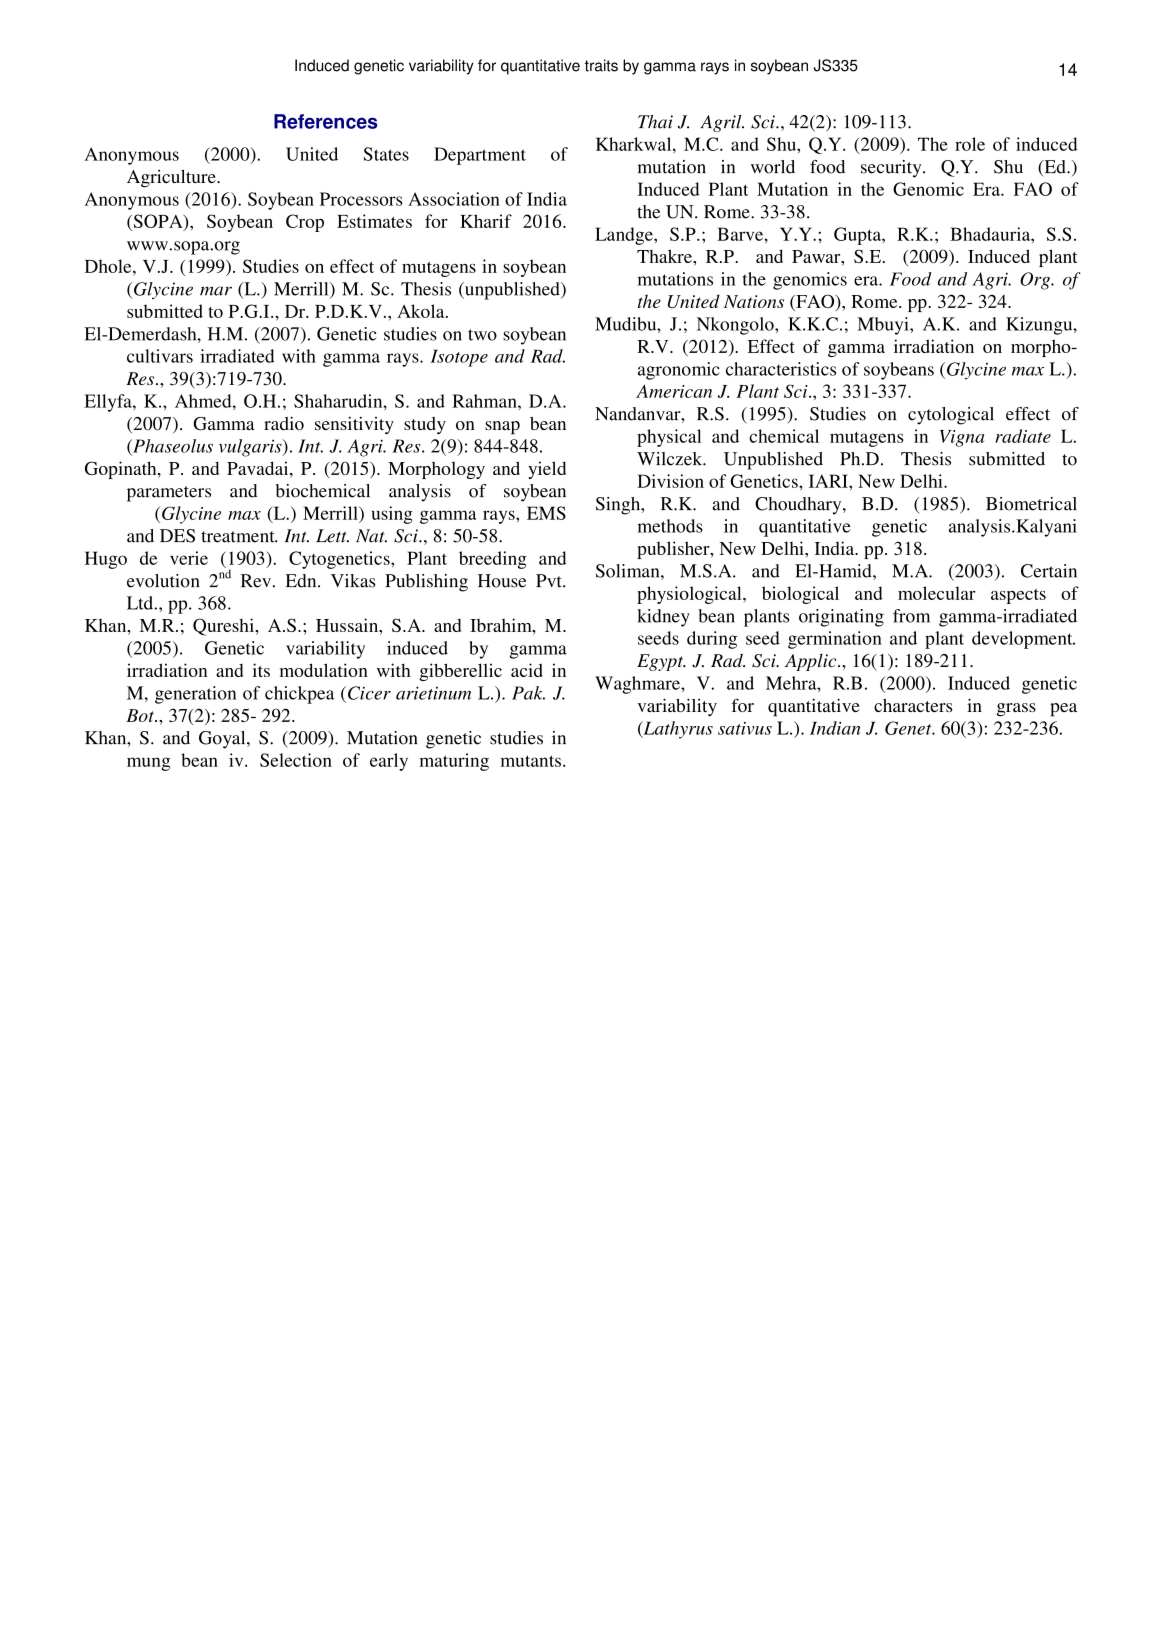  Describe the element at coordinates (951, 416) in the screenshot. I see `cytological` at that location.
